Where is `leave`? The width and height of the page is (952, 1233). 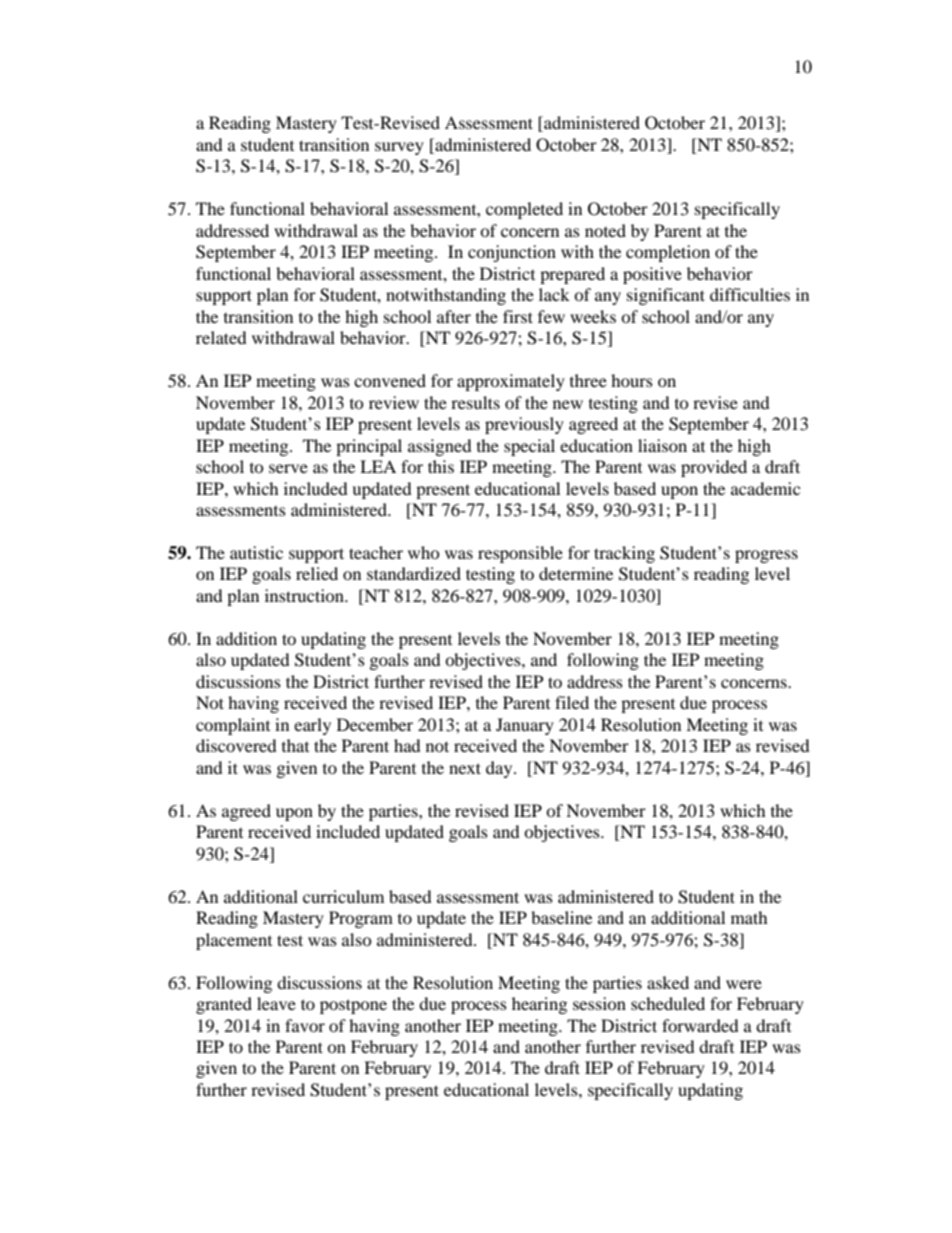
leave is located at coordinates (276, 1003).
